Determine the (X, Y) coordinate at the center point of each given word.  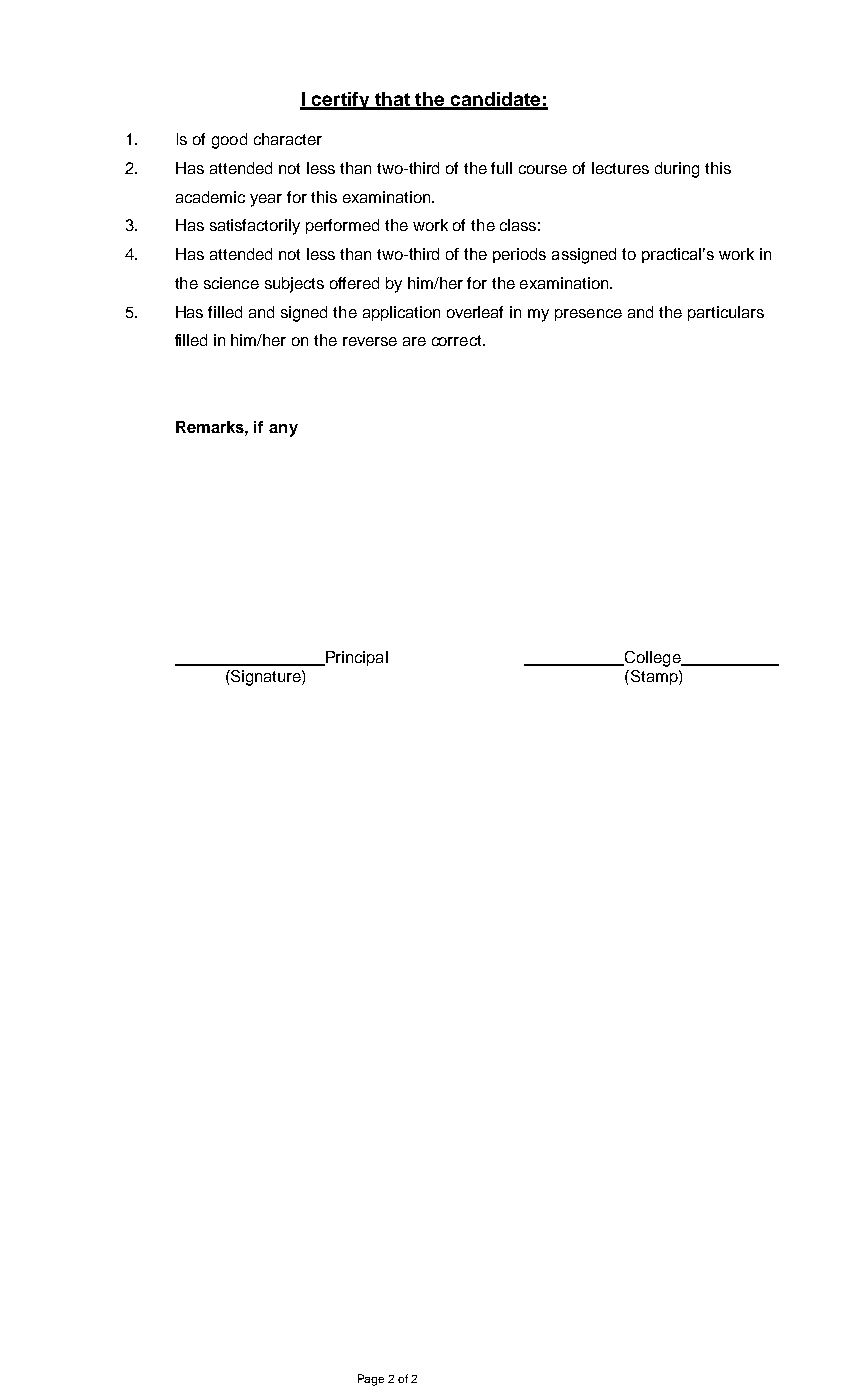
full (501, 168)
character (288, 139)
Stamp (654, 677)
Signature (266, 678)
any (283, 430)
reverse (370, 341)
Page (371, 1380)
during (677, 170)
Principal (356, 658)
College (653, 659)
